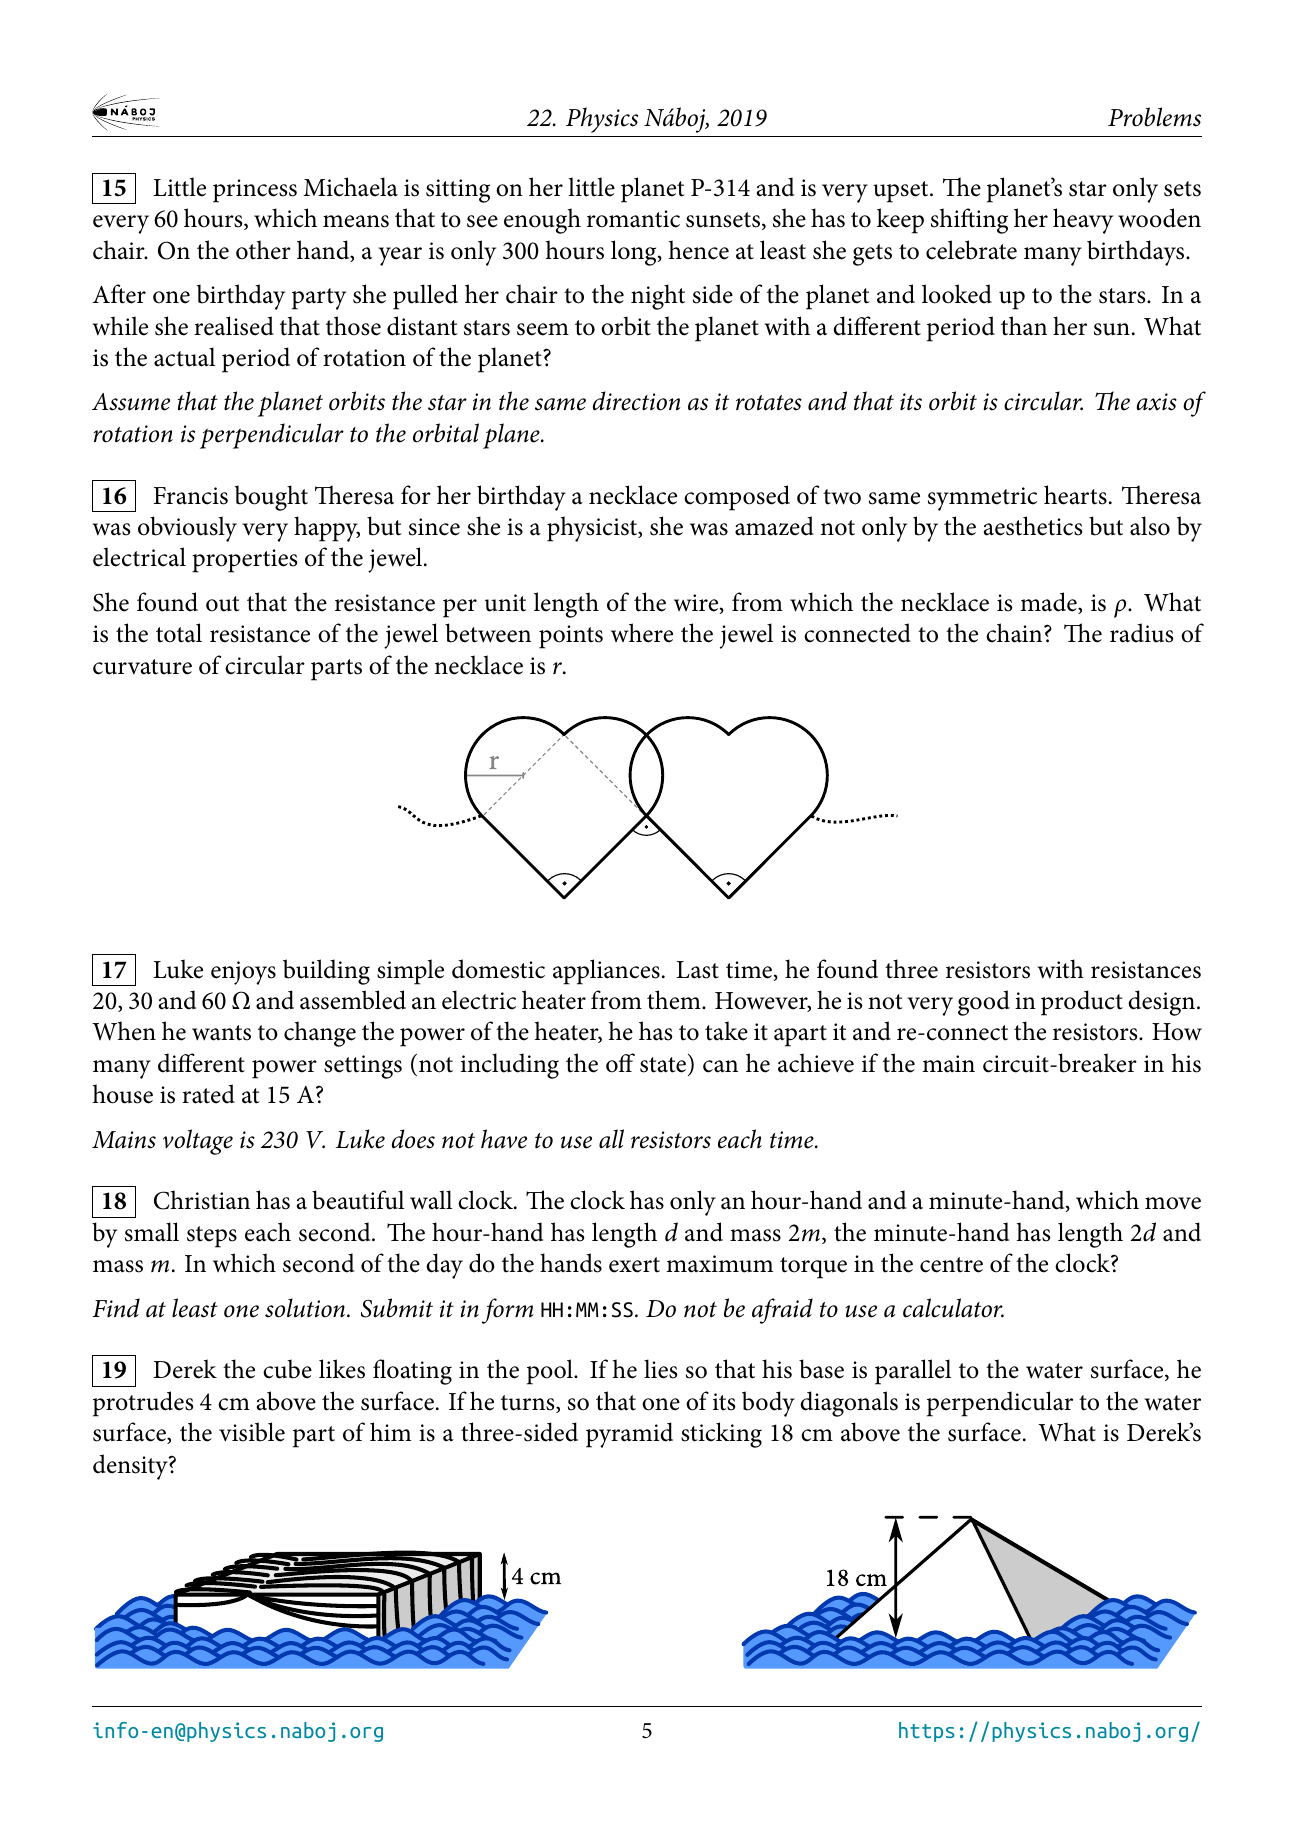 This document has height=1831, width=1294. Describe the element at coordinates (1173, 1203) in the document. I see `move` at that location.
